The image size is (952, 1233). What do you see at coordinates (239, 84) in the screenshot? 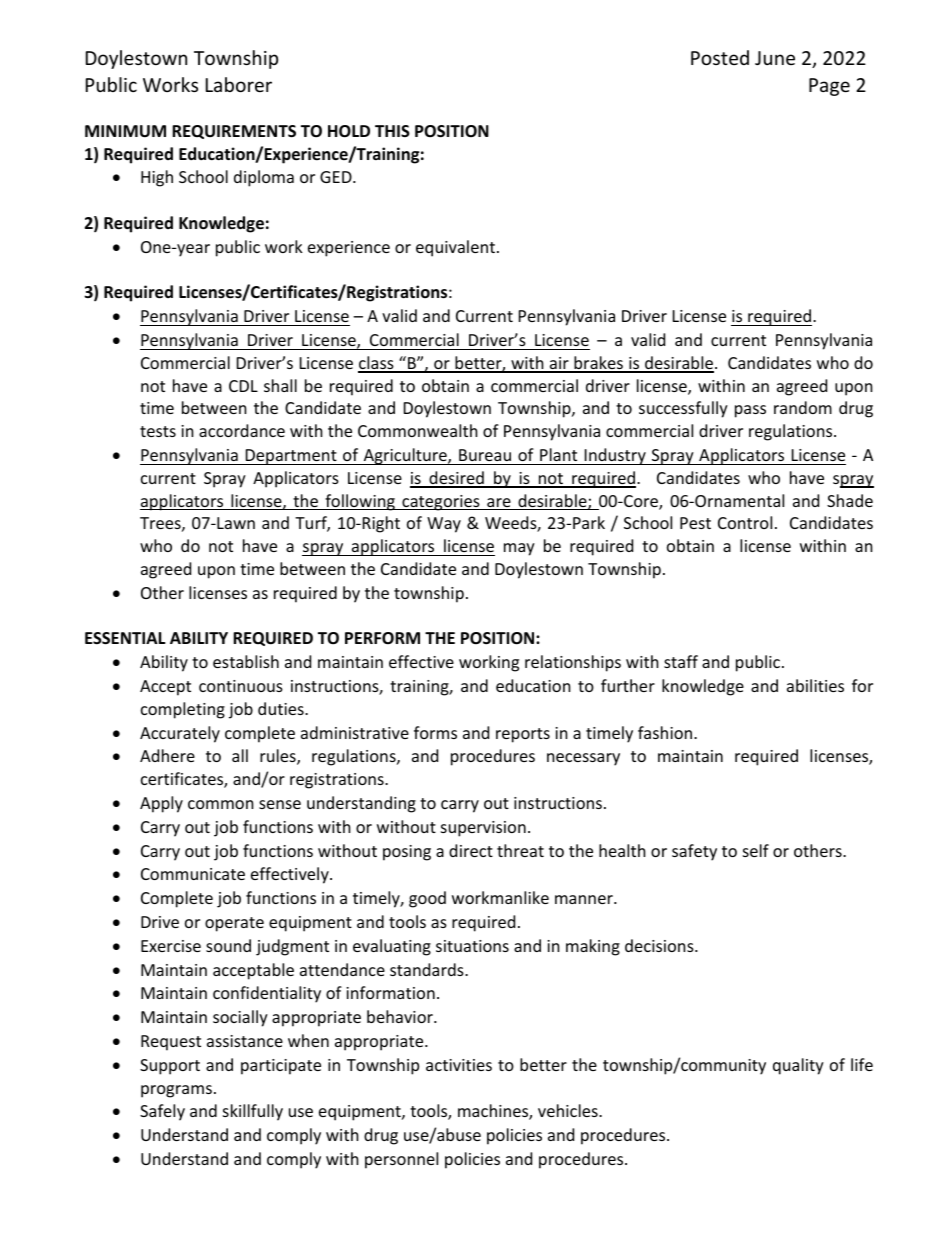
I see `Laborer` at bounding box center [239, 84].
